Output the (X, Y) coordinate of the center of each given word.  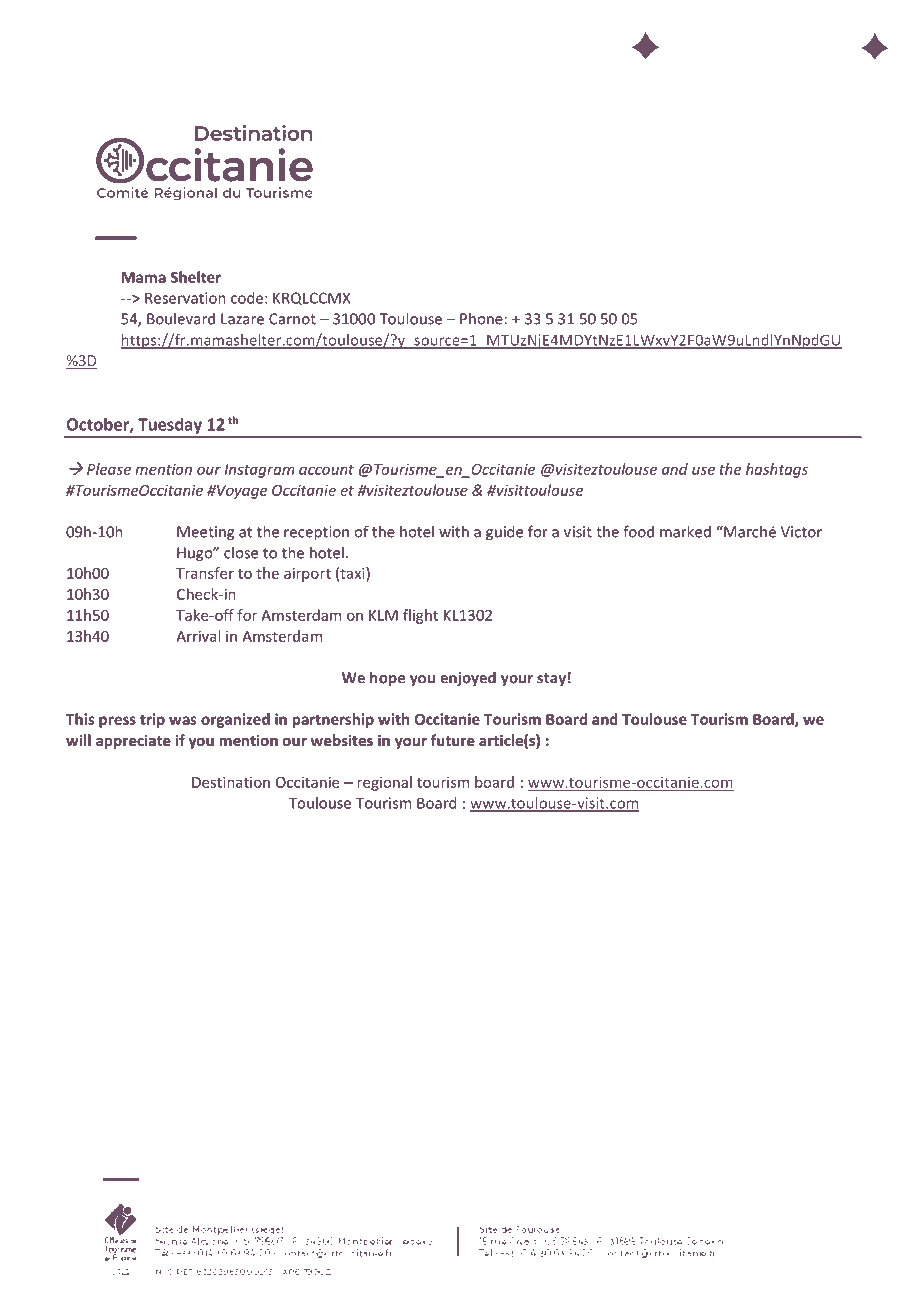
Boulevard (181, 318)
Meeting (205, 533)
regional (384, 783)
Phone (481, 318)
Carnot (292, 319)
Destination (231, 782)
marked (685, 531)
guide (504, 533)
